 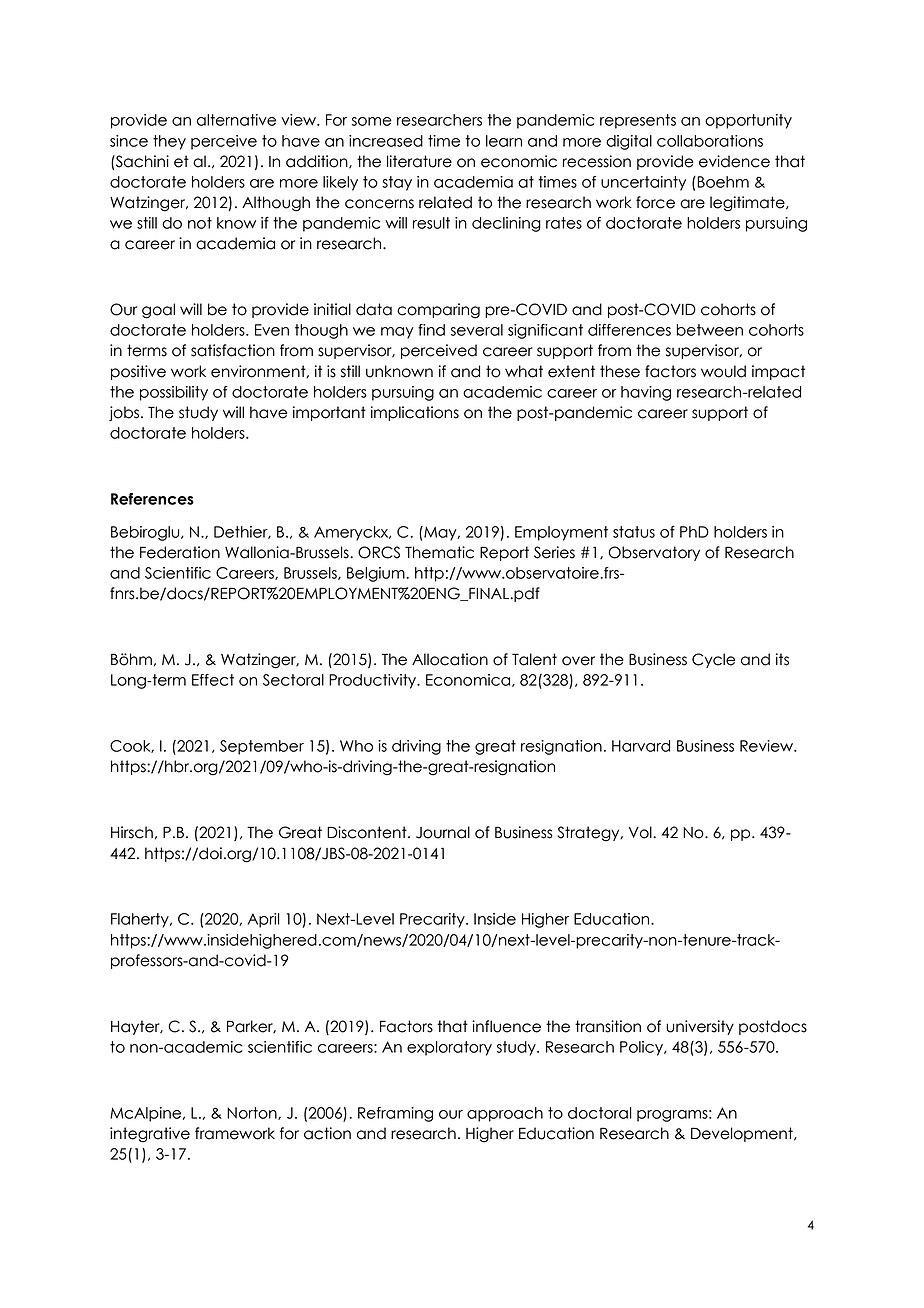 I want to click on Effect, so click(x=213, y=680).
